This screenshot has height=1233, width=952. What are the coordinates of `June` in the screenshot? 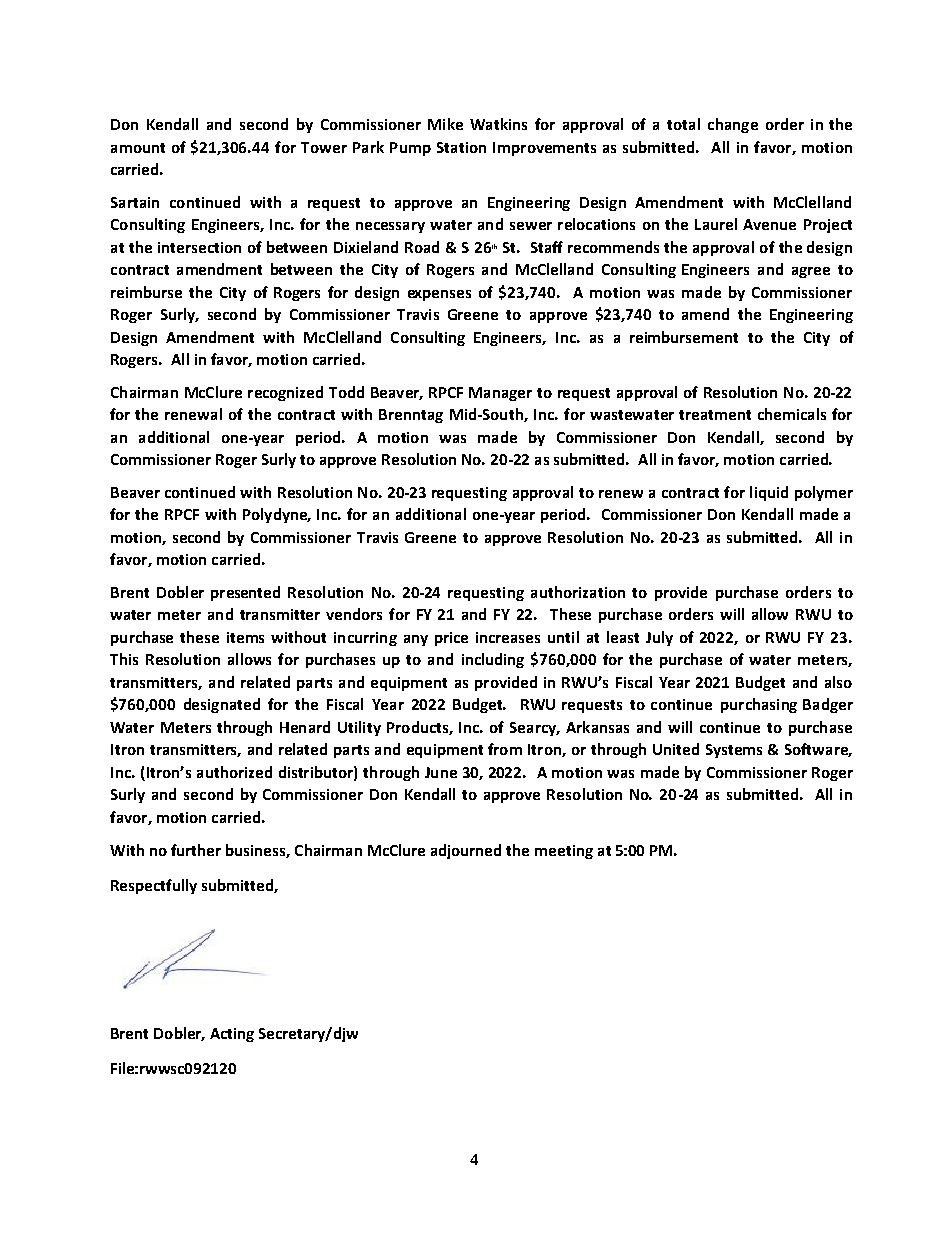 It's located at (441, 772).
